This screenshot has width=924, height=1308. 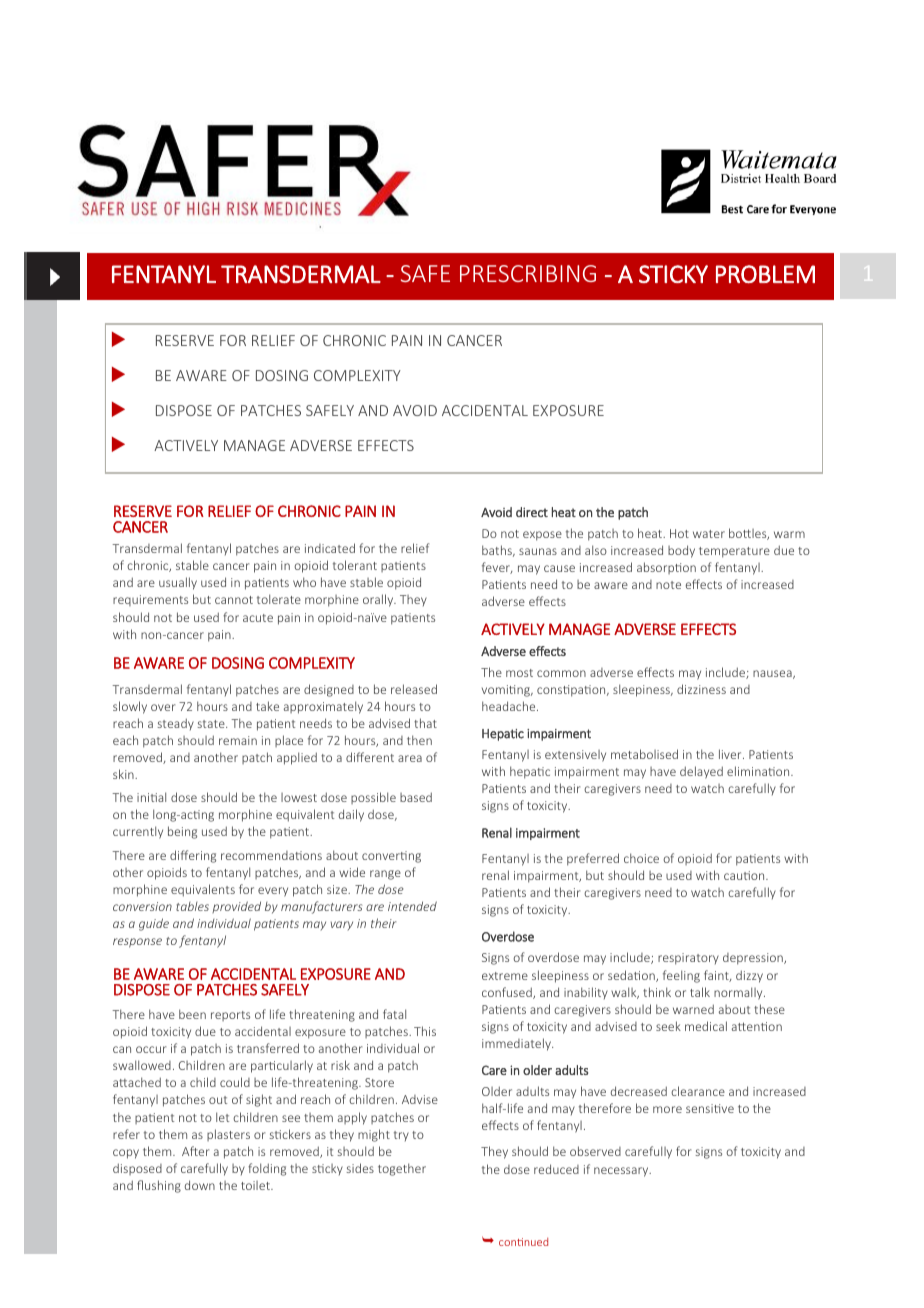 What do you see at coordinates (193, 856) in the screenshot?
I see `differing` at bounding box center [193, 856].
